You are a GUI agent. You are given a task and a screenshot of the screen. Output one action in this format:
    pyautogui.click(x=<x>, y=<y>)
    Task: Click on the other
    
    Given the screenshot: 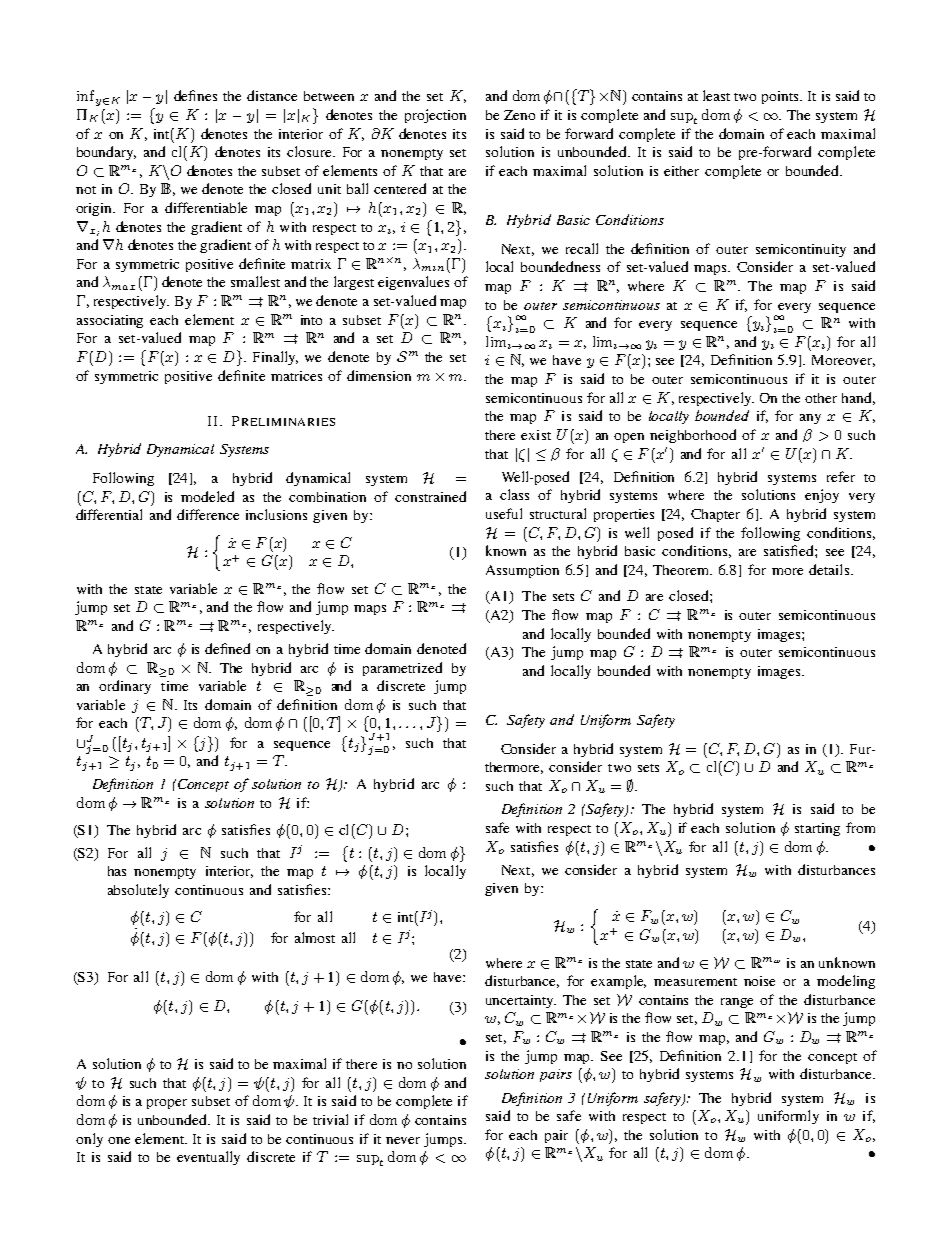 What is the action you would take?
    pyautogui.click(x=821, y=398)
